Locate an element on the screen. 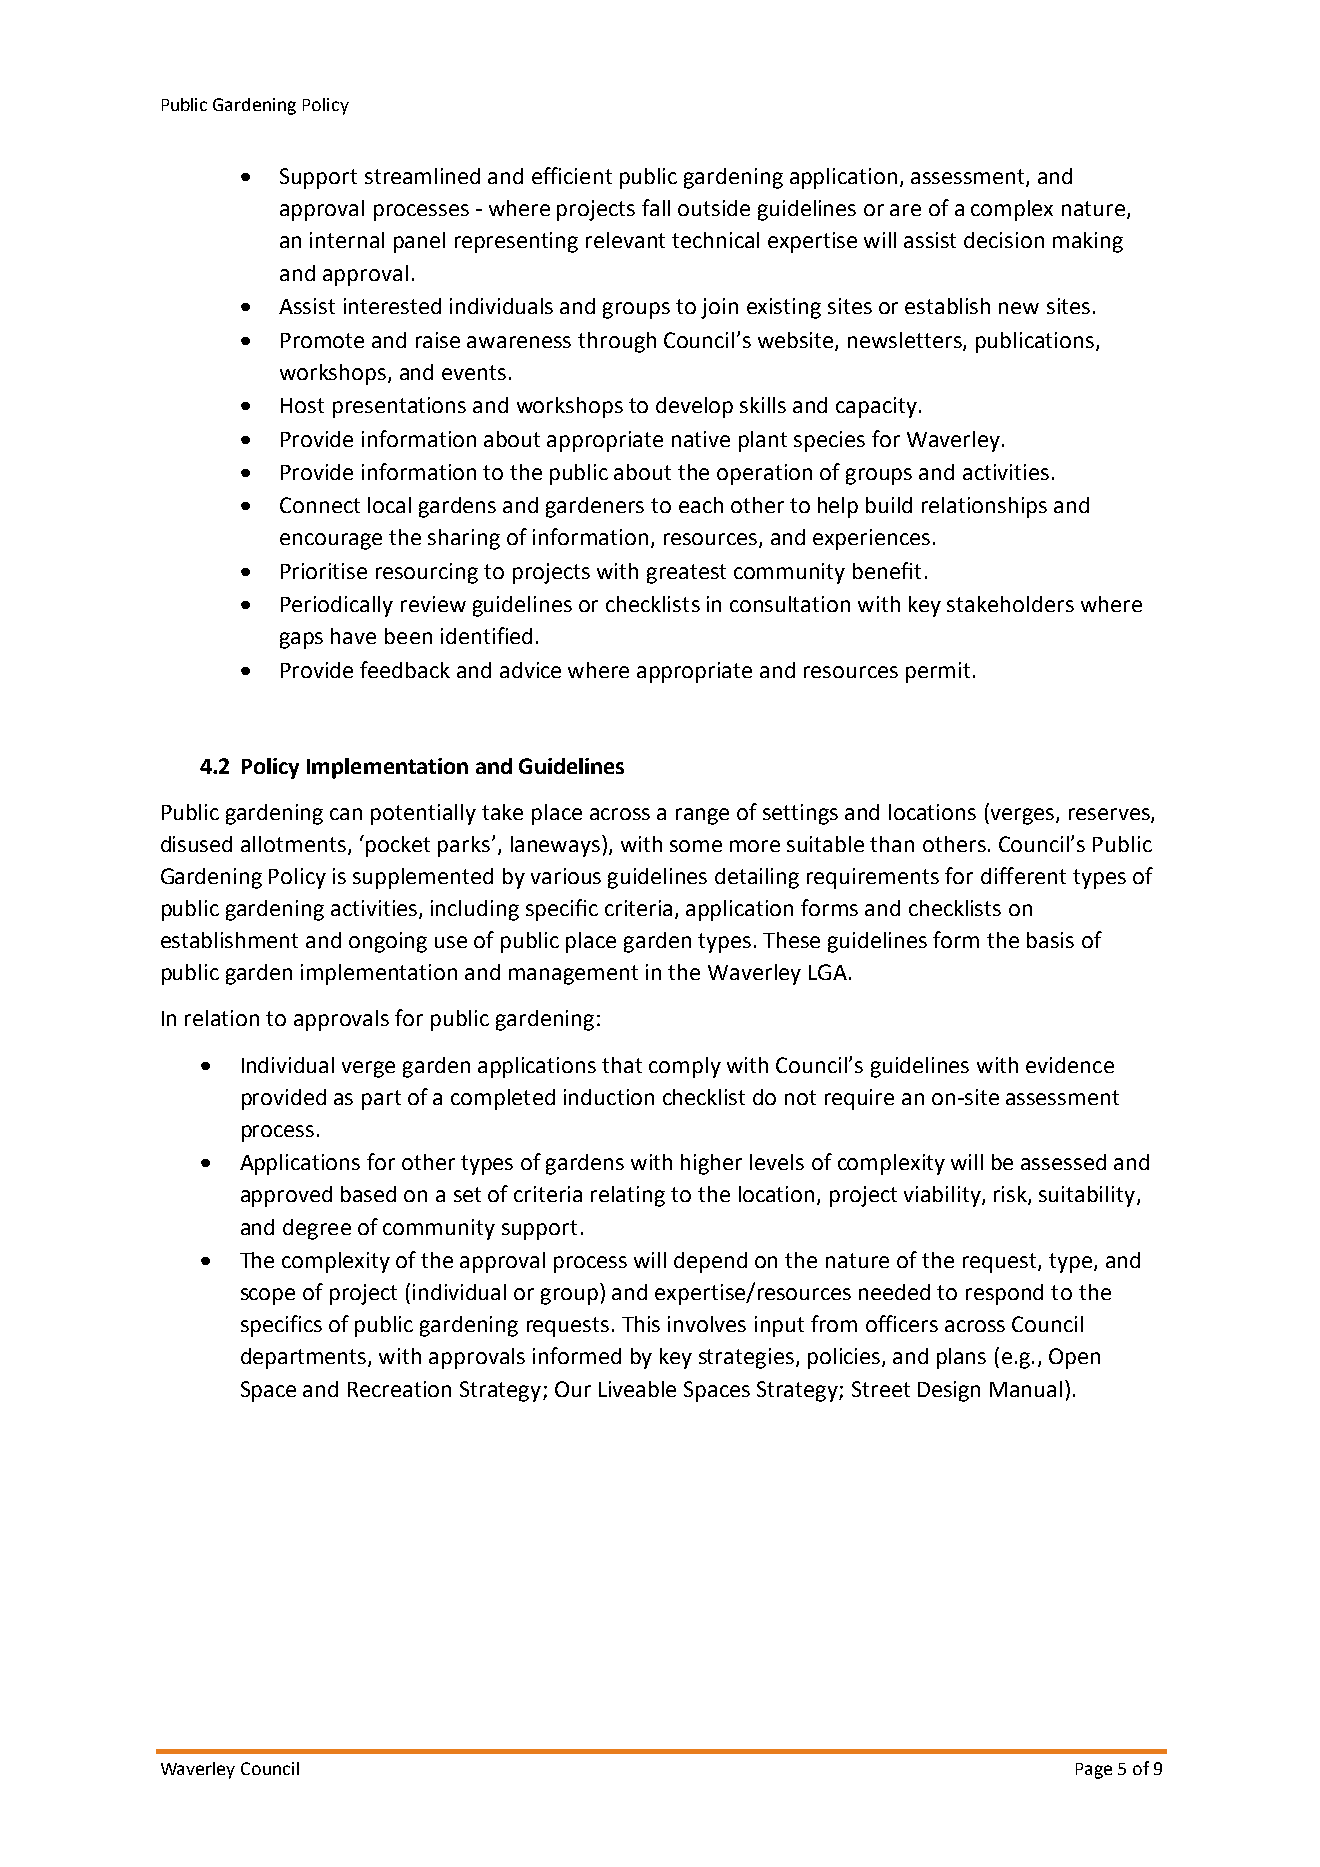 This screenshot has height=1867, width=1320. range is located at coordinates (702, 816).
